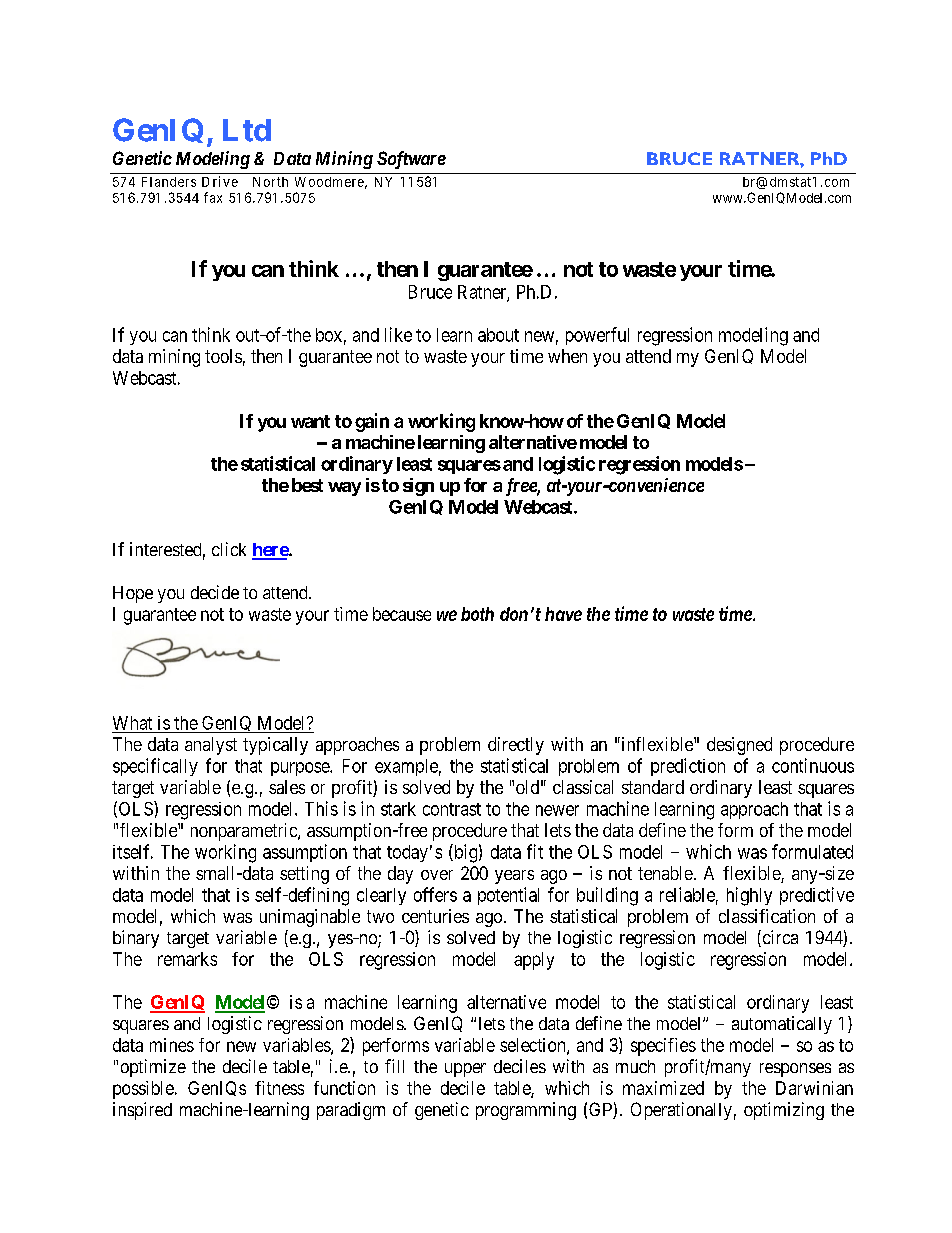 This page has height=1233, width=952. I want to click on powerful, so click(597, 336).
